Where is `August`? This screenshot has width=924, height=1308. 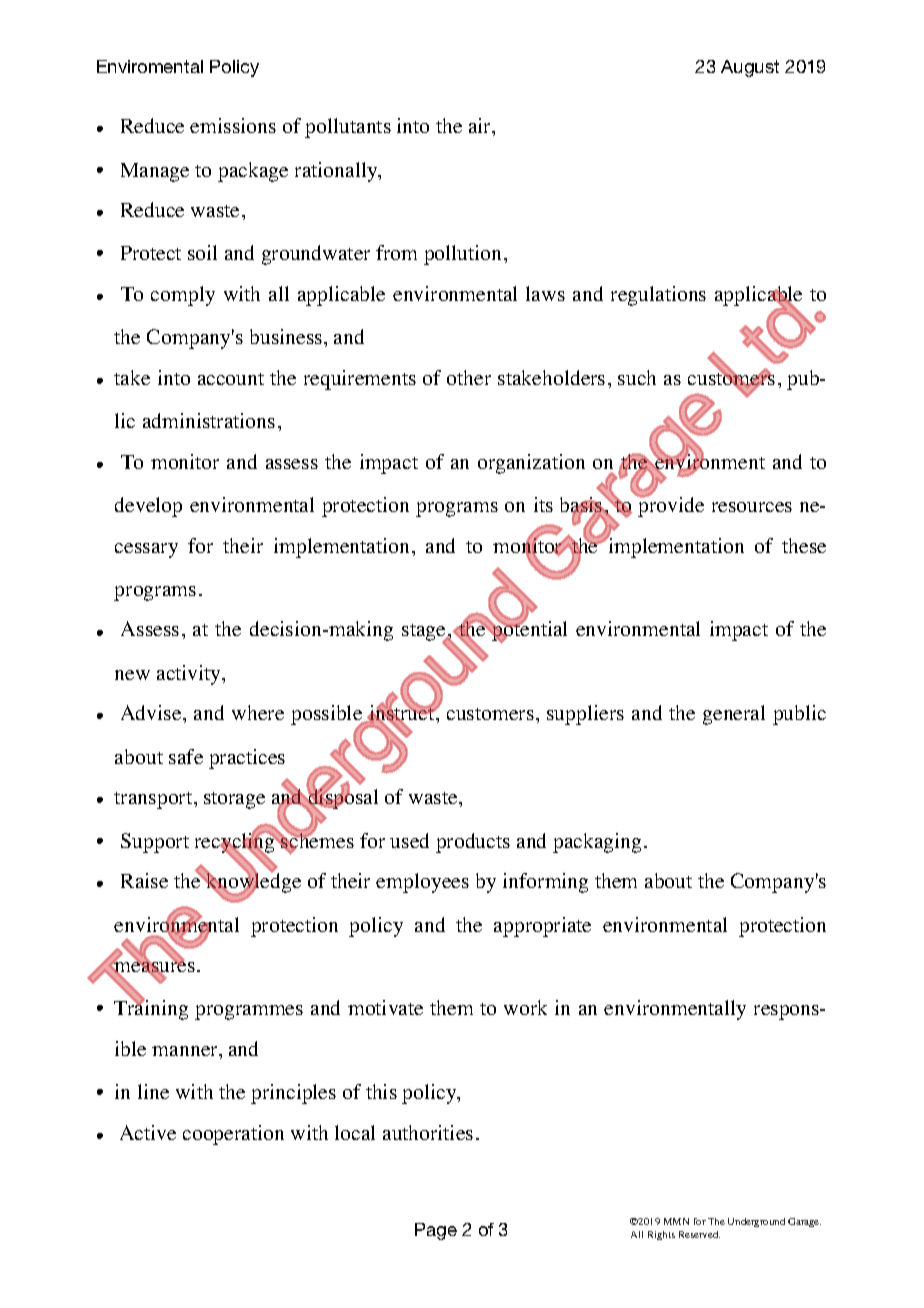
August is located at coordinates (750, 68).
